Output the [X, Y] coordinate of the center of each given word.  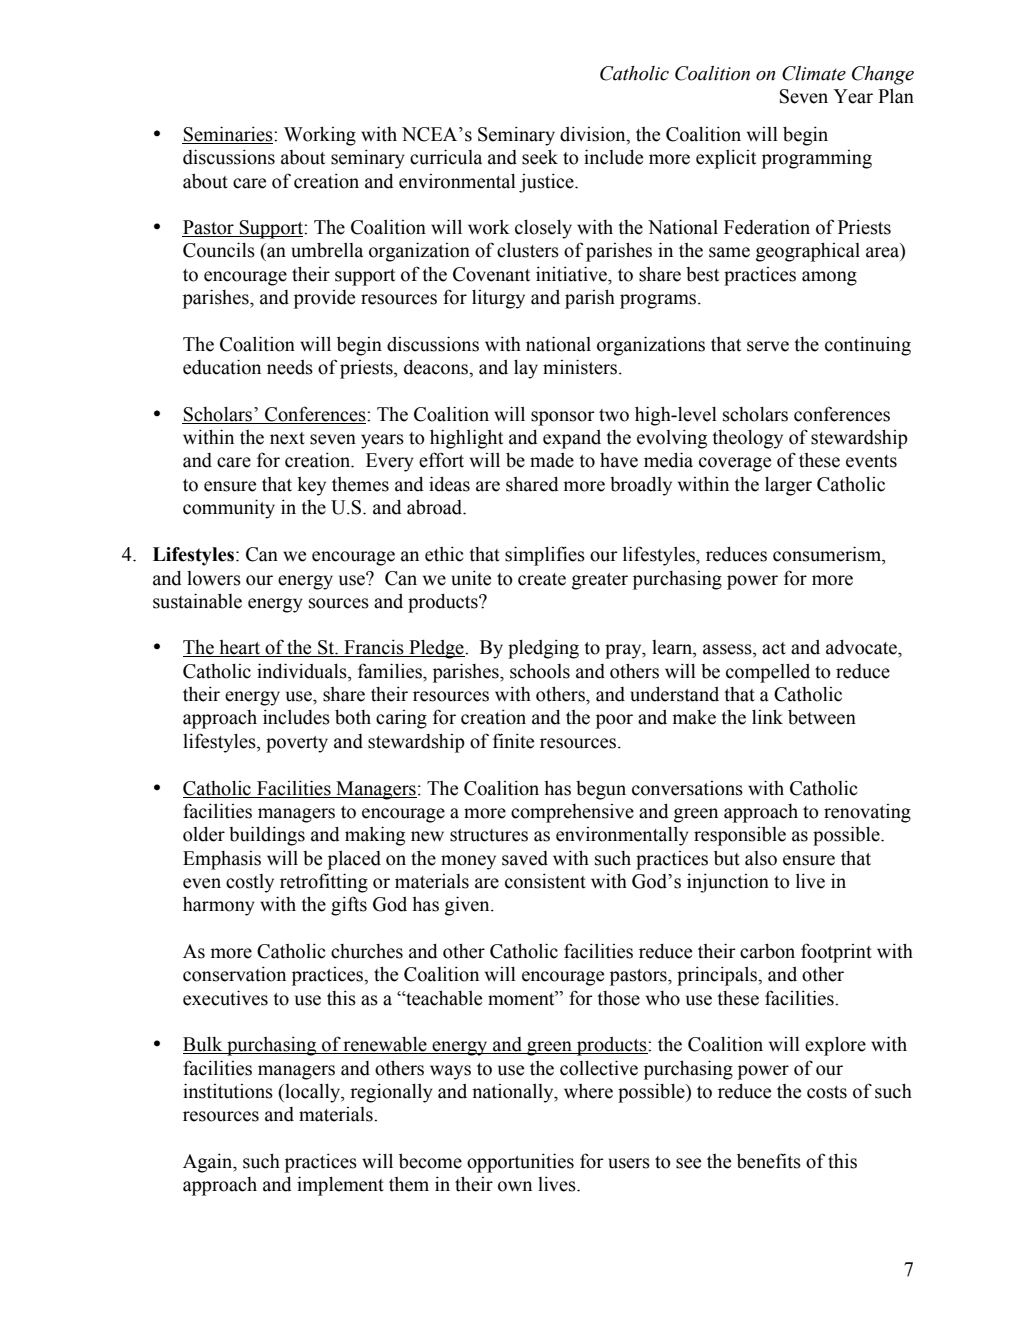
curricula [446, 157]
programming [817, 159]
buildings [267, 836]
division [594, 135]
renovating [867, 813]
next [287, 438]
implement [340, 1186]
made [552, 460]
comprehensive [572, 813]
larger [788, 486]
